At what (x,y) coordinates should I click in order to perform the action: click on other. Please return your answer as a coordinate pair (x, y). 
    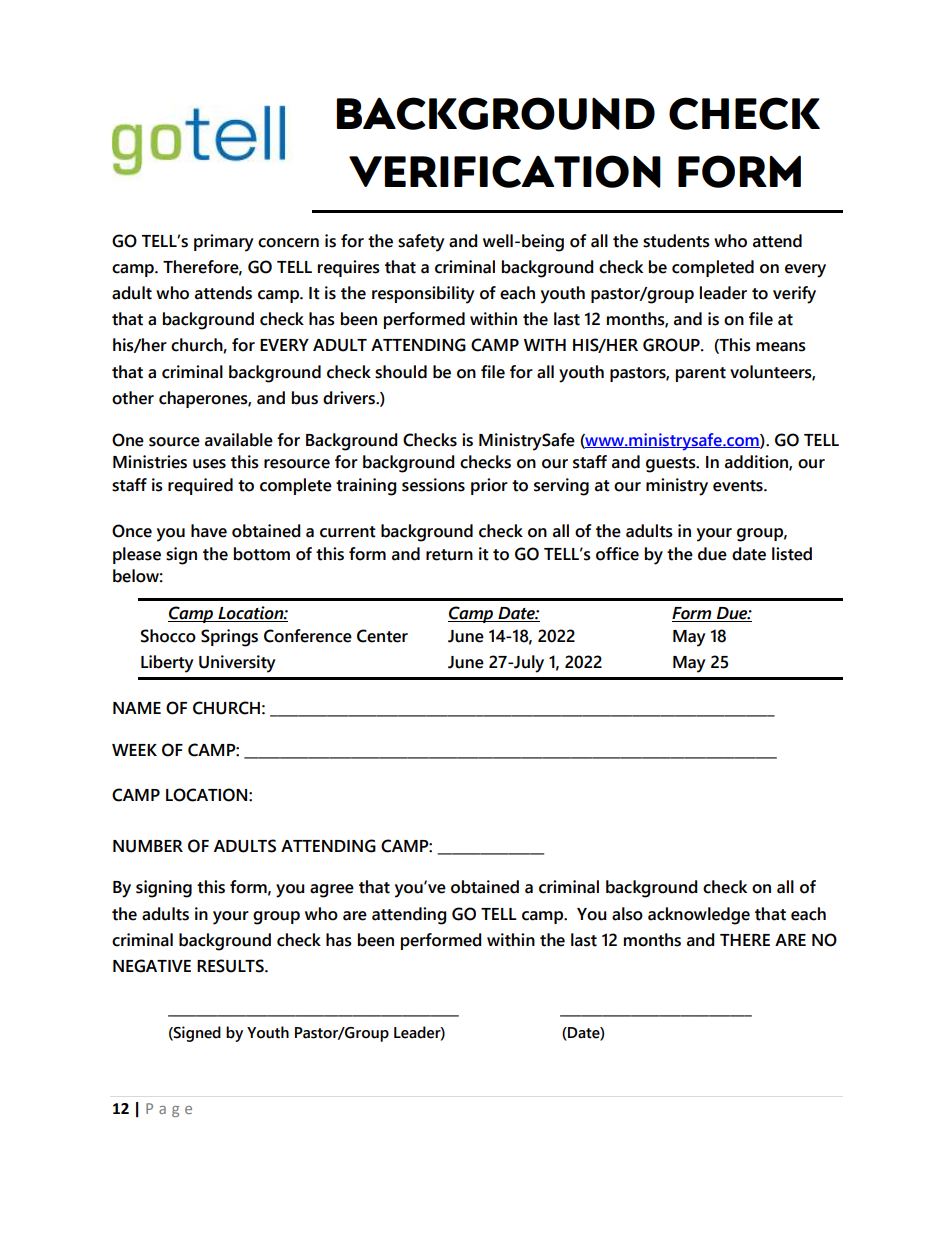
    Looking at the image, I should click on (133, 398).
